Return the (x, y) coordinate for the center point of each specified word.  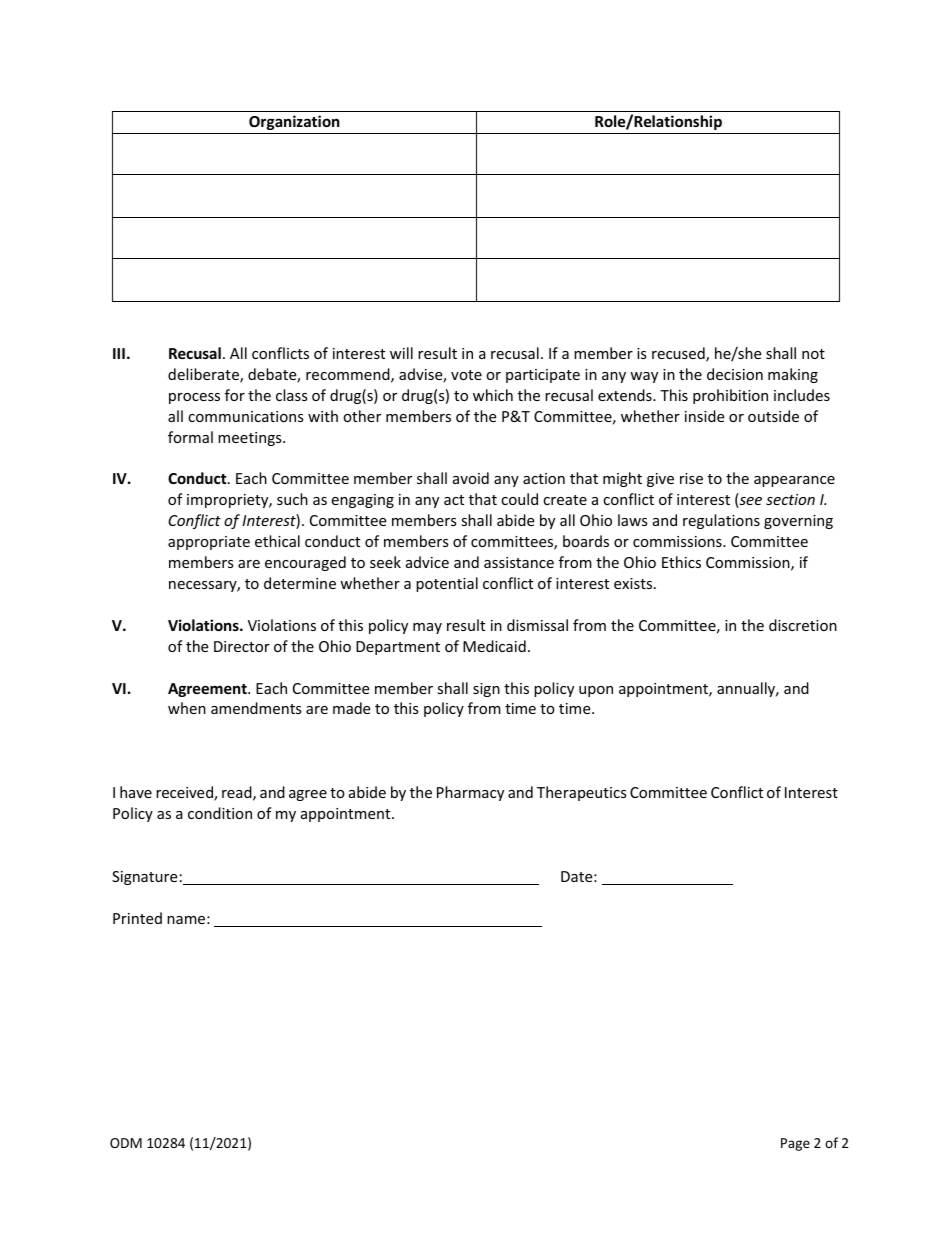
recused (679, 354)
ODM (126, 1143)
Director (242, 646)
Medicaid (494, 646)
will (401, 353)
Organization (294, 122)
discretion (803, 625)
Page (795, 1144)
